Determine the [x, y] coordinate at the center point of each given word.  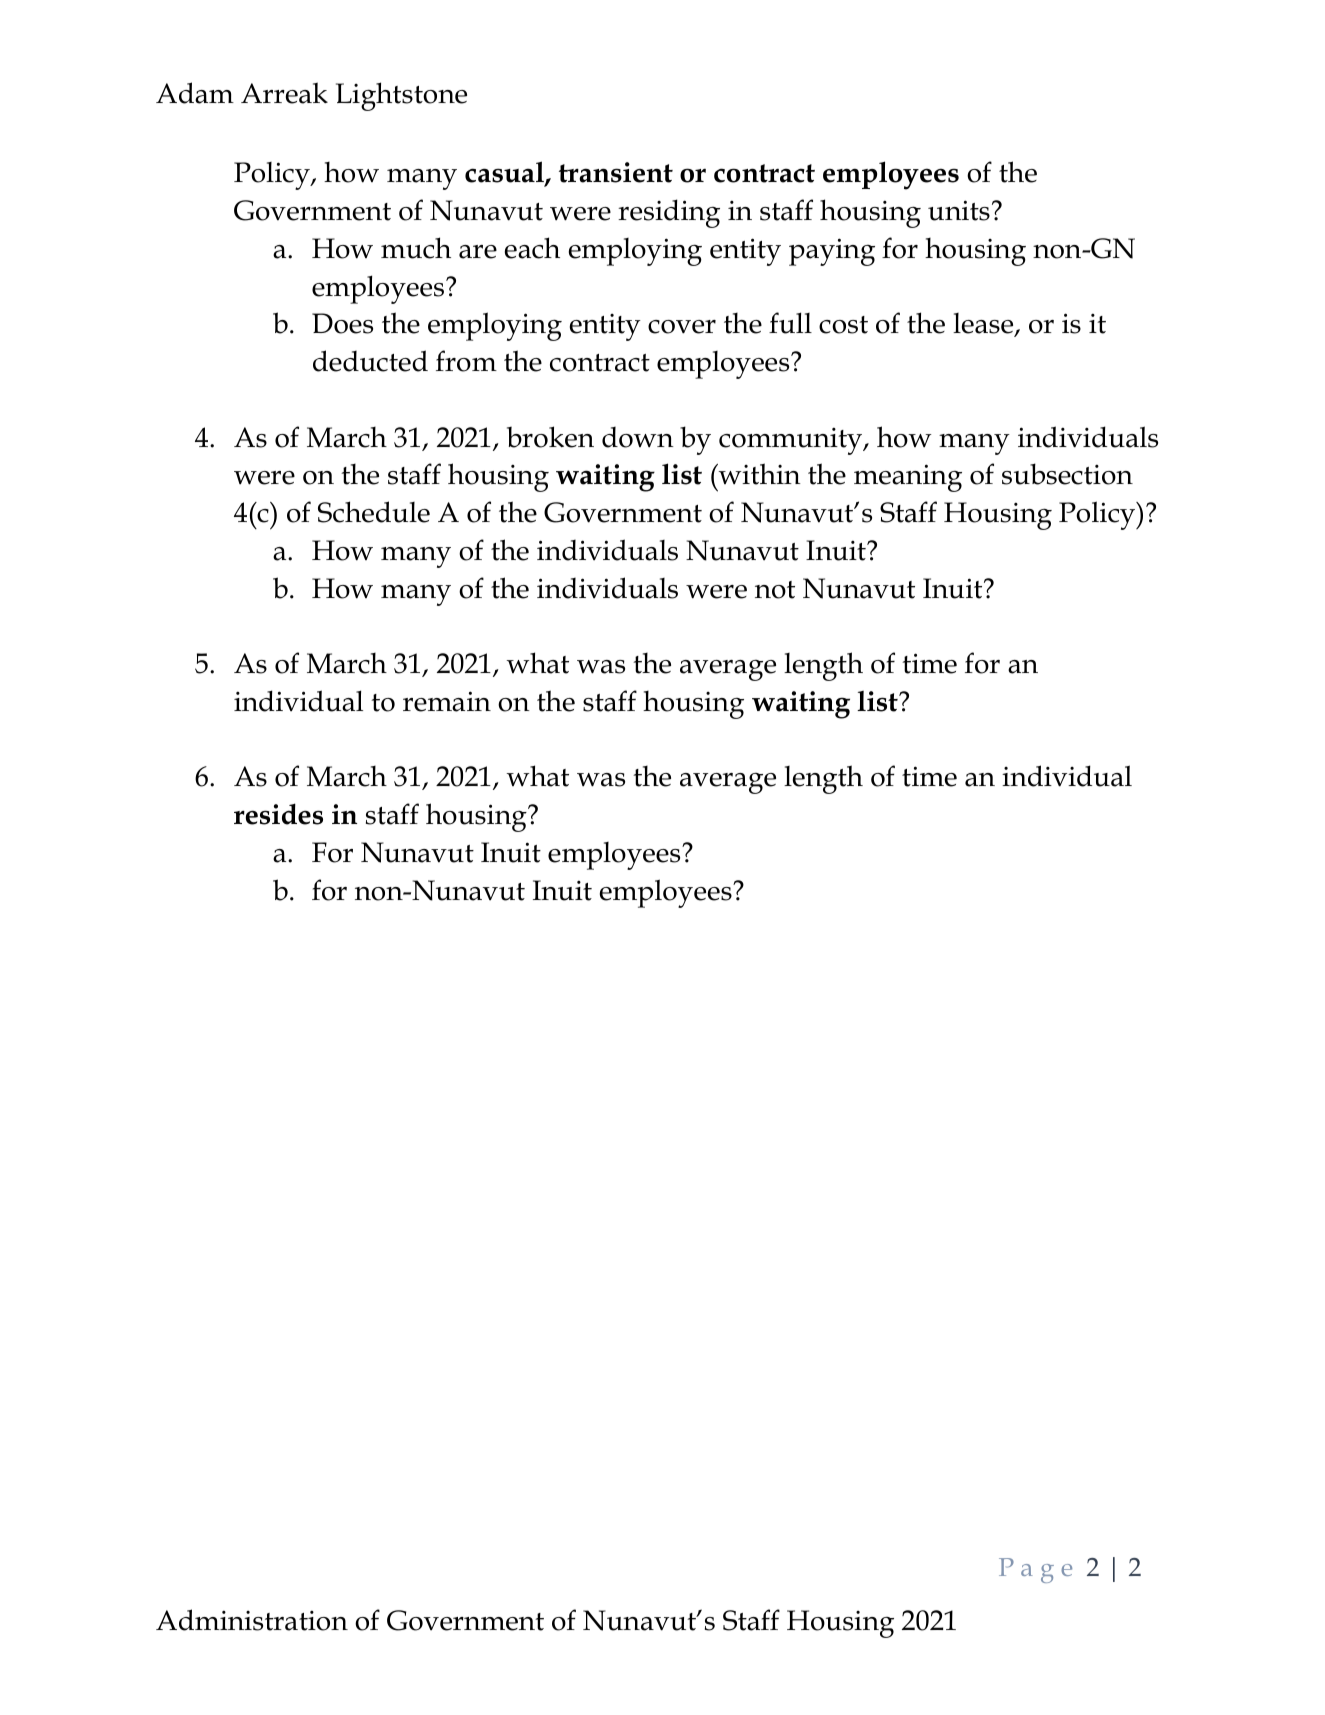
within [759, 474]
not [775, 590]
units [959, 210]
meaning [908, 478]
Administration [252, 1620]
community [792, 441]
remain [447, 701]
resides [278, 814]
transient [616, 172]
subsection [1067, 474]
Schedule [374, 512]
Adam [195, 93]
